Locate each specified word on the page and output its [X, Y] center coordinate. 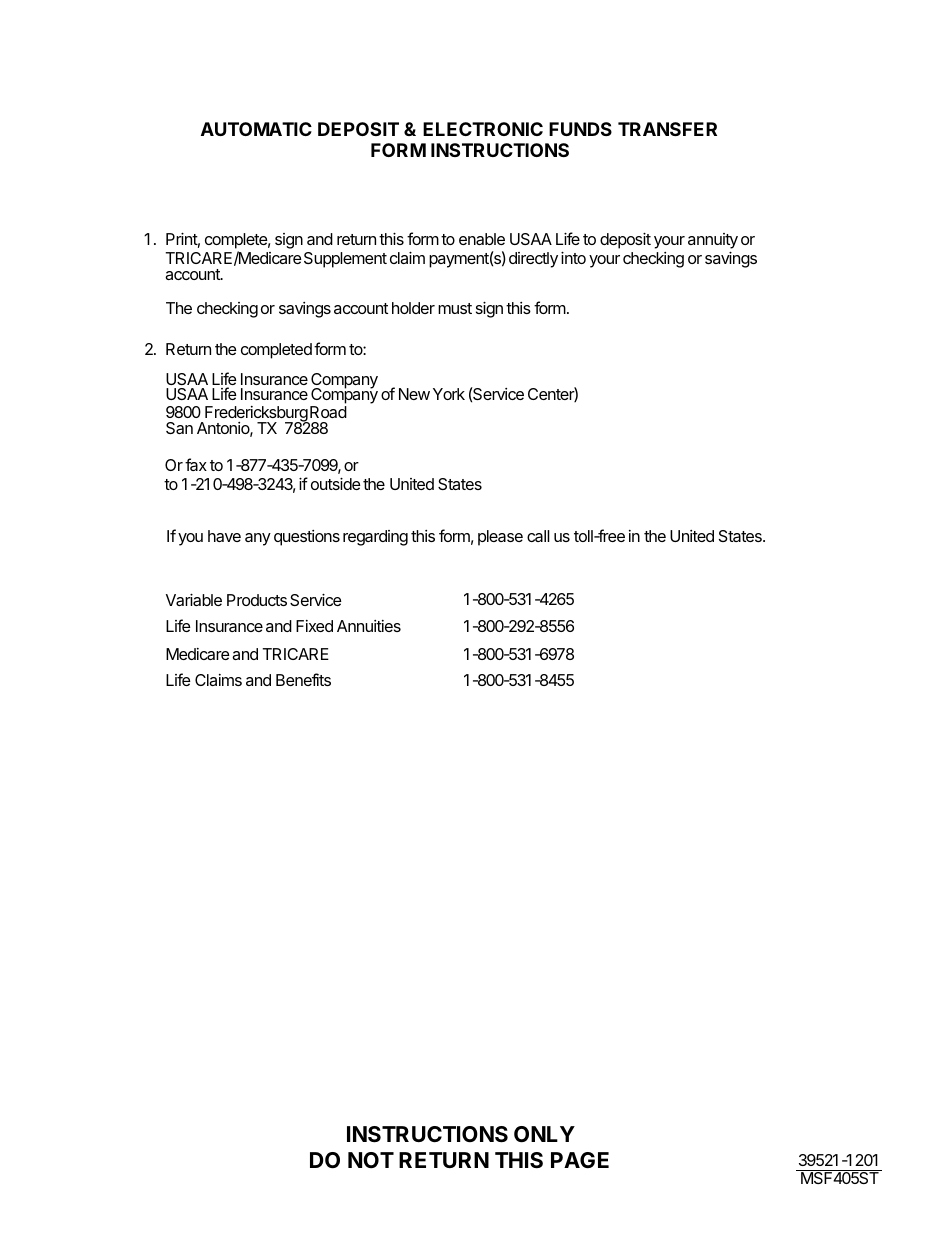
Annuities [369, 626]
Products [257, 600]
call [538, 536]
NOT [371, 1160]
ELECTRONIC [483, 129]
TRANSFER [667, 129]
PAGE [580, 1160]
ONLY [544, 1134]
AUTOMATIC [256, 129]
